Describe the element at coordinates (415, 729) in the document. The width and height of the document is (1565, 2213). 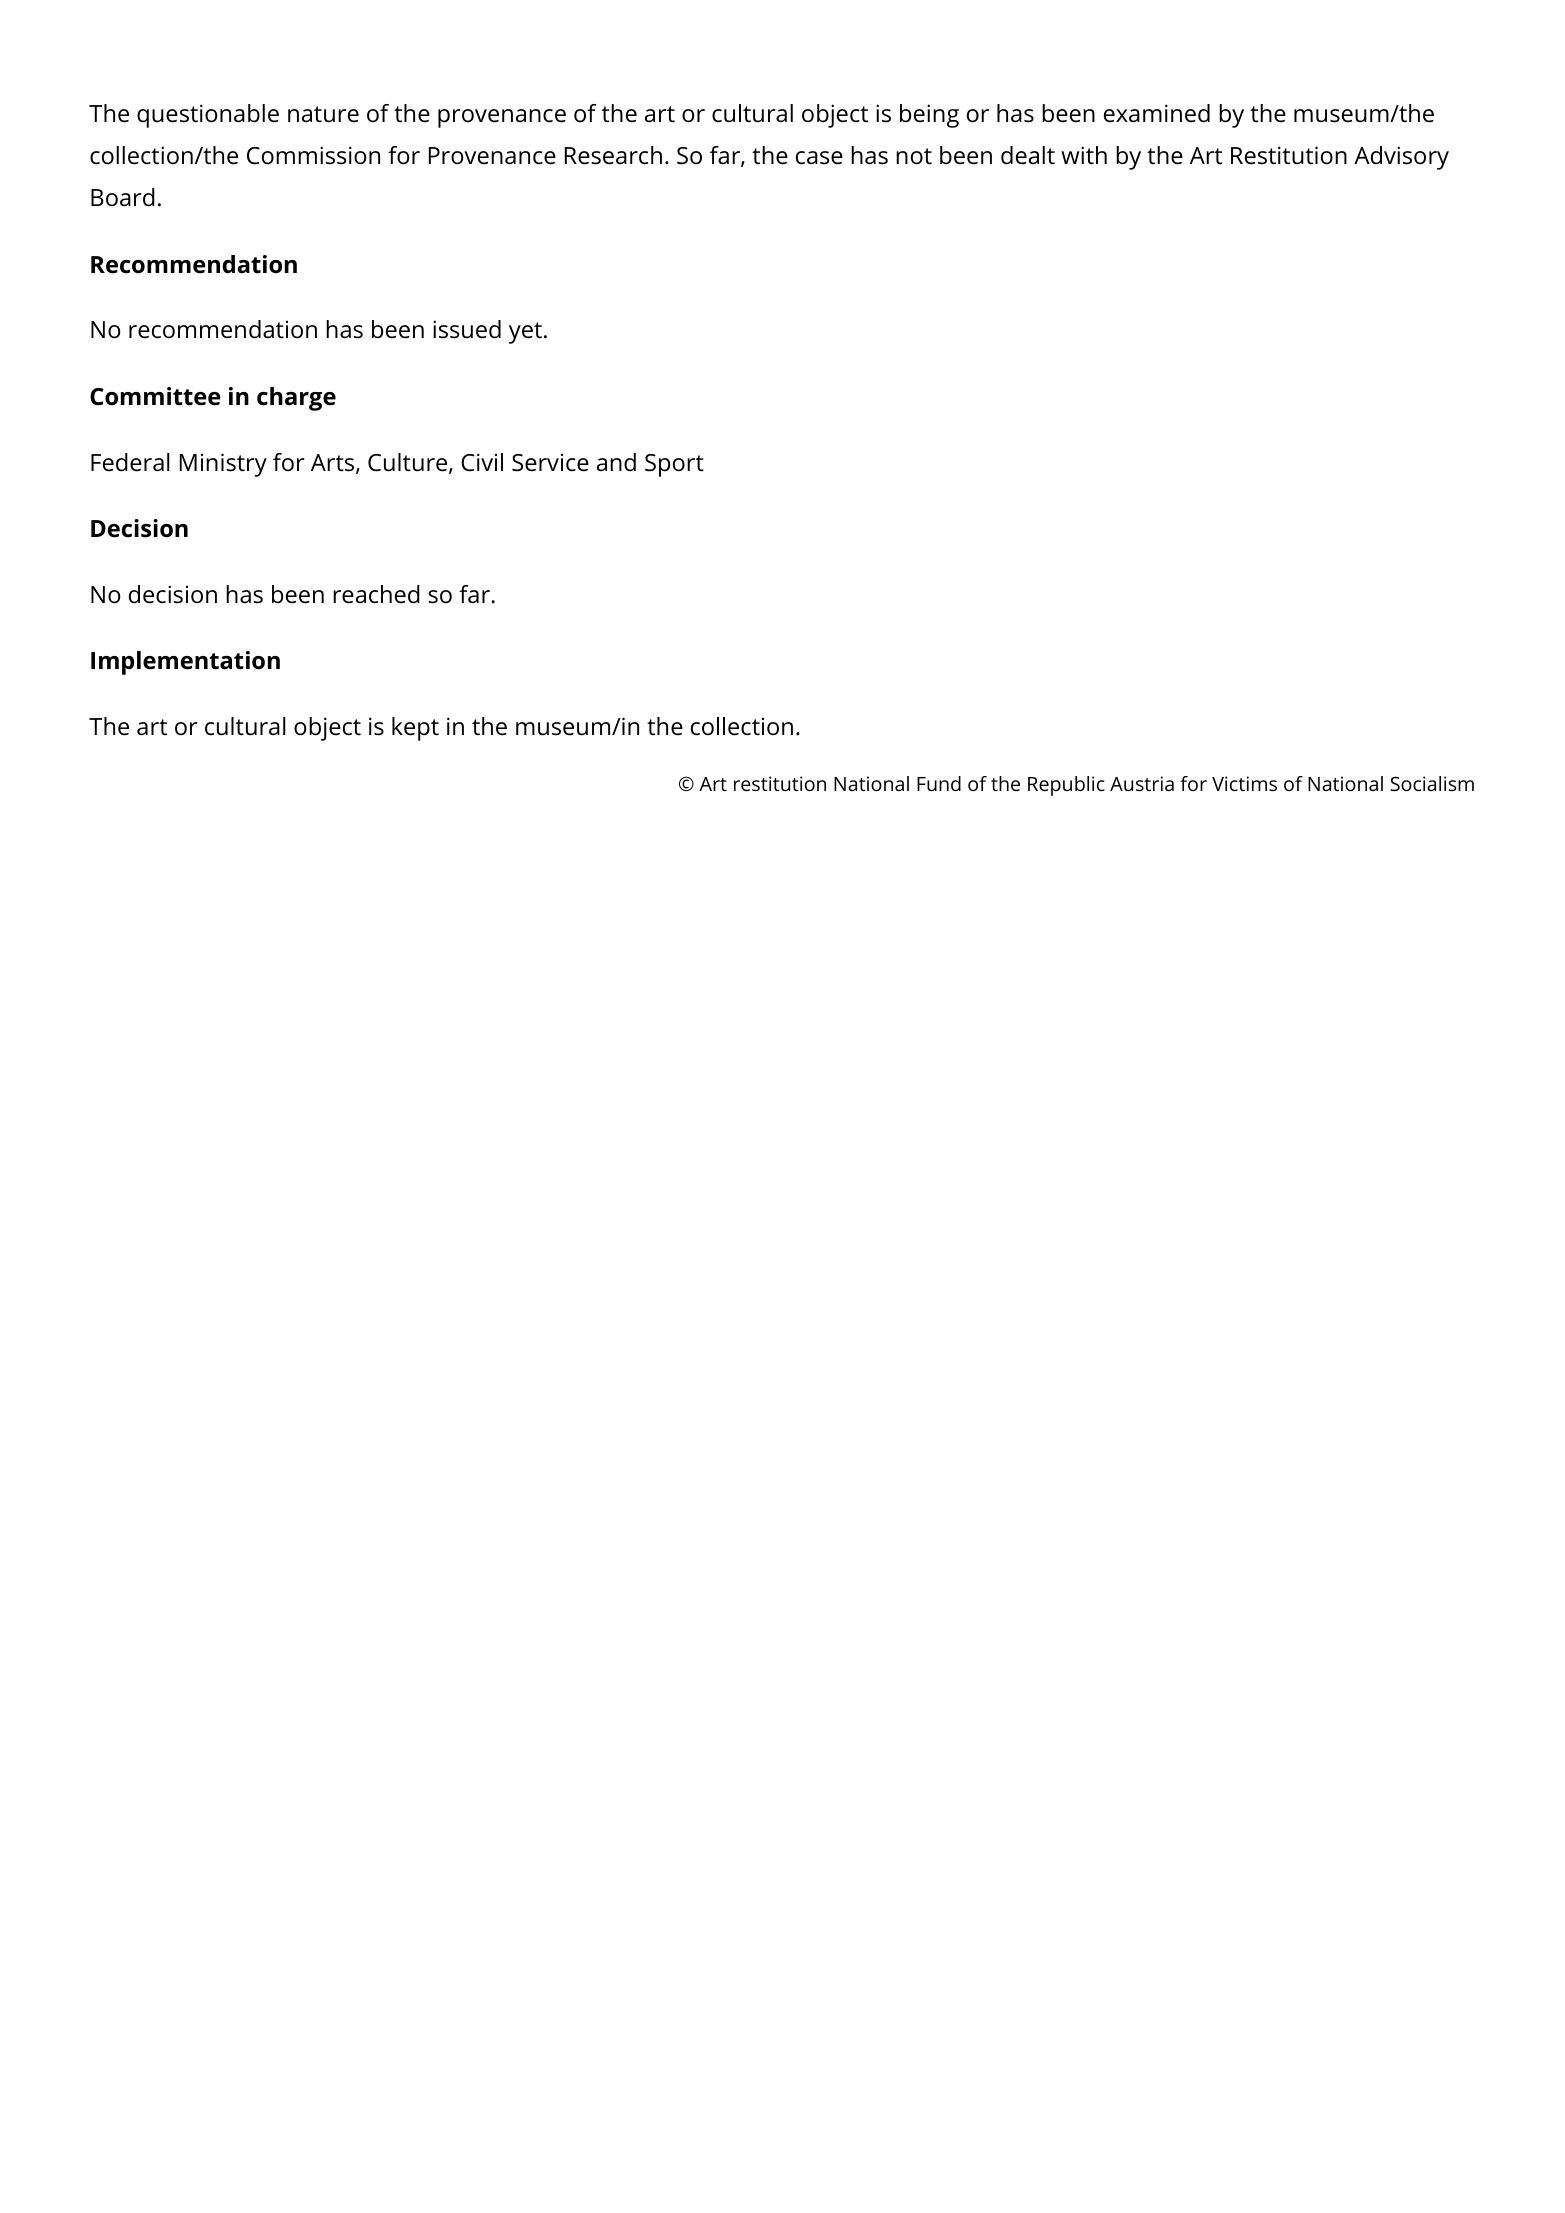
I see `kept` at that location.
